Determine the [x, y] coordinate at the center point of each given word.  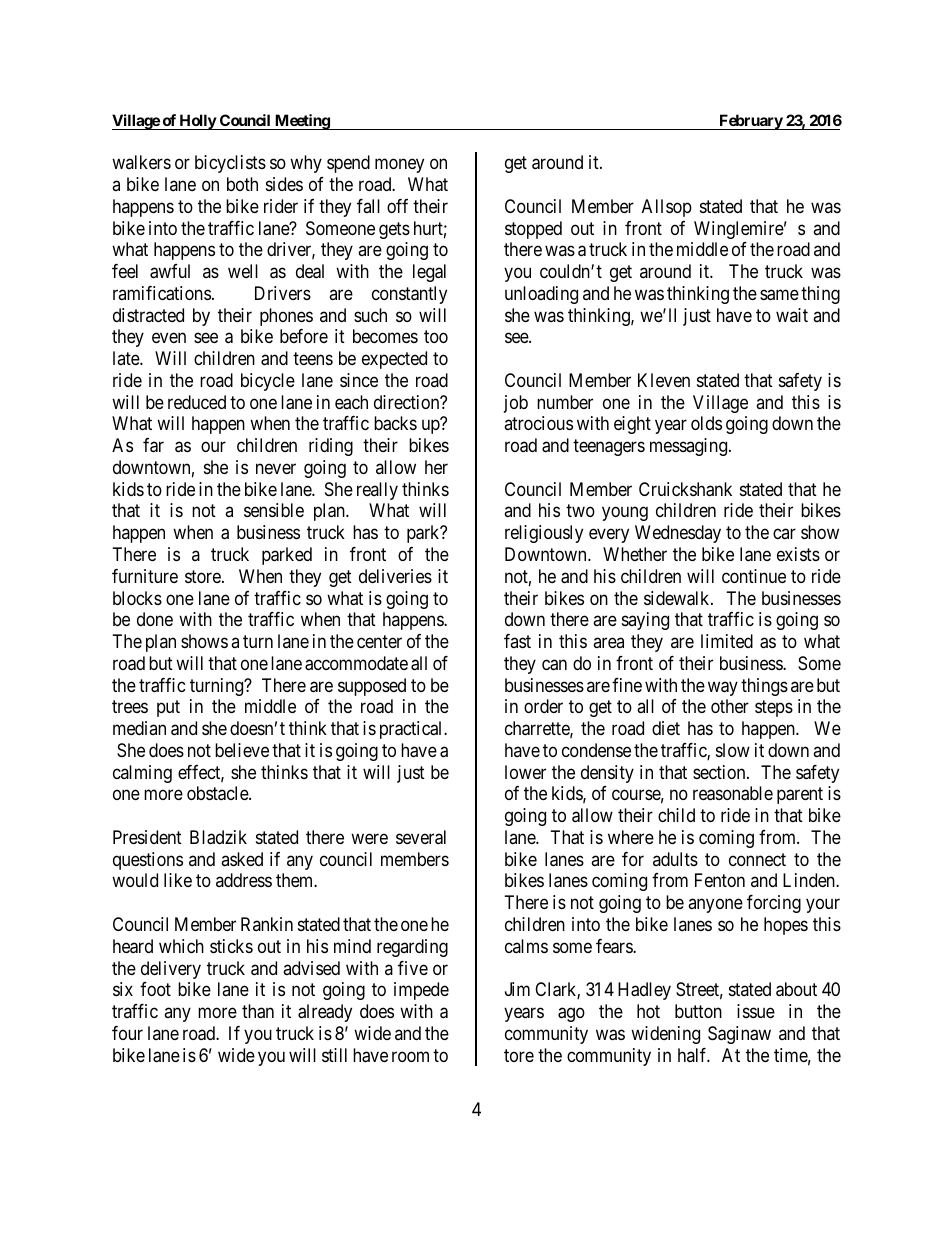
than [258, 1011]
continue [754, 576]
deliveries [395, 576]
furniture [145, 576]
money [399, 166]
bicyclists [230, 164]
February [750, 122]
